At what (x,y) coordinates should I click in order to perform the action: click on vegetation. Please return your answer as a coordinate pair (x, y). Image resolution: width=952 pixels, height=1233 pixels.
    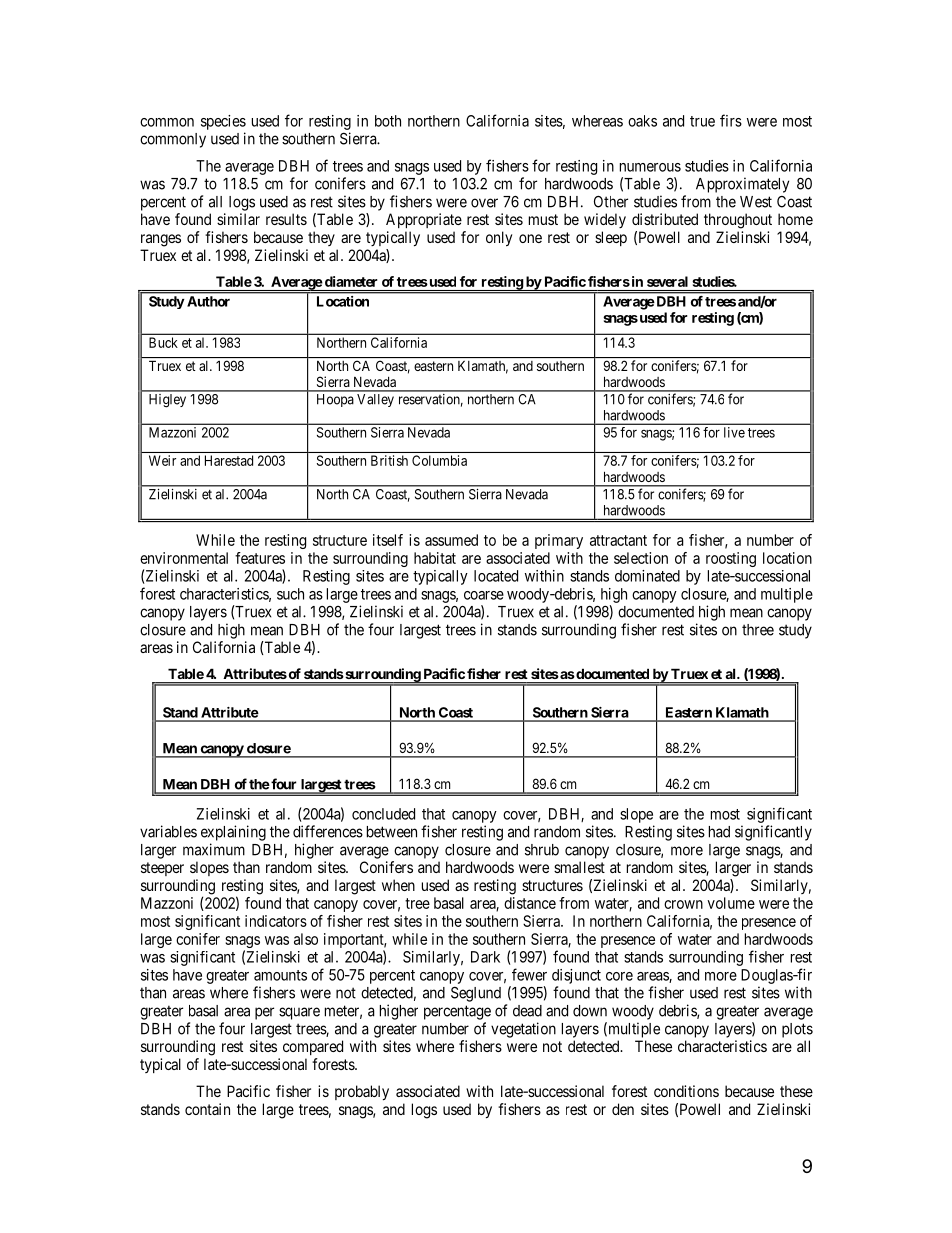
    Looking at the image, I should click on (523, 1030).
